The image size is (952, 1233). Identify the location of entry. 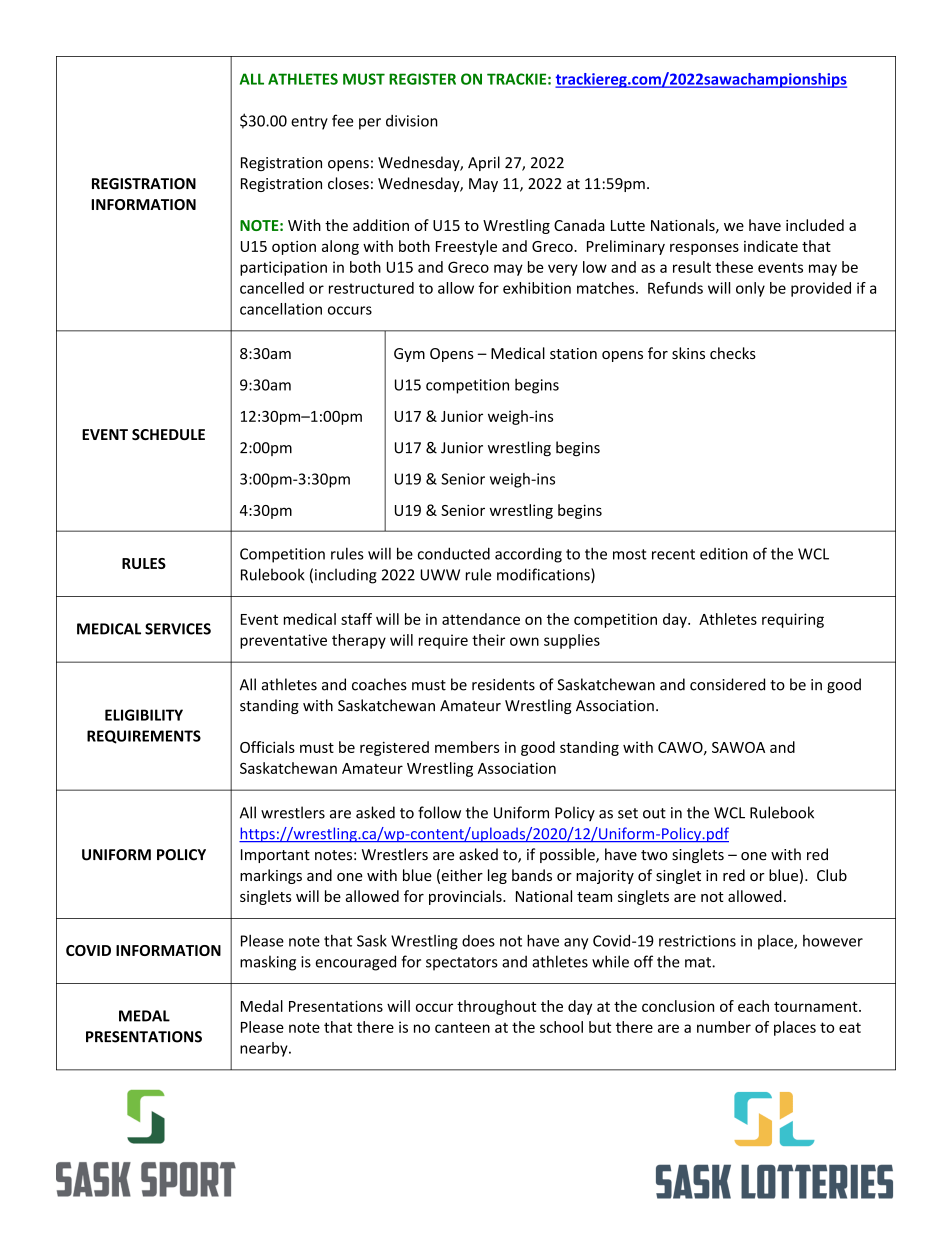
(309, 123).
